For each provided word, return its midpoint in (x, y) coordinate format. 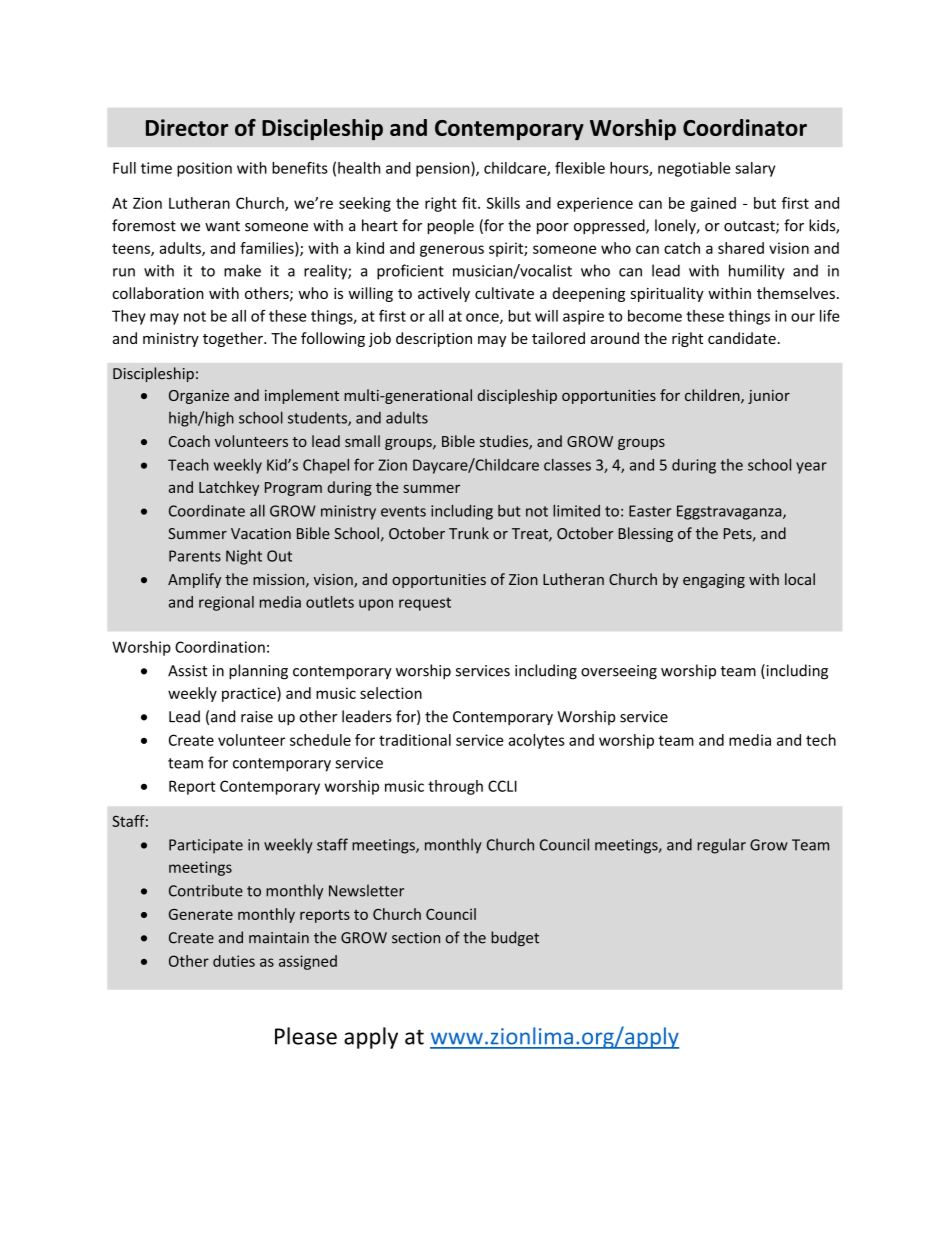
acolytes (536, 741)
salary (755, 169)
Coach (189, 441)
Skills (503, 203)
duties (234, 961)
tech (821, 740)
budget (515, 938)
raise (257, 717)
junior (769, 397)
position (204, 169)
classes (567, 465)
